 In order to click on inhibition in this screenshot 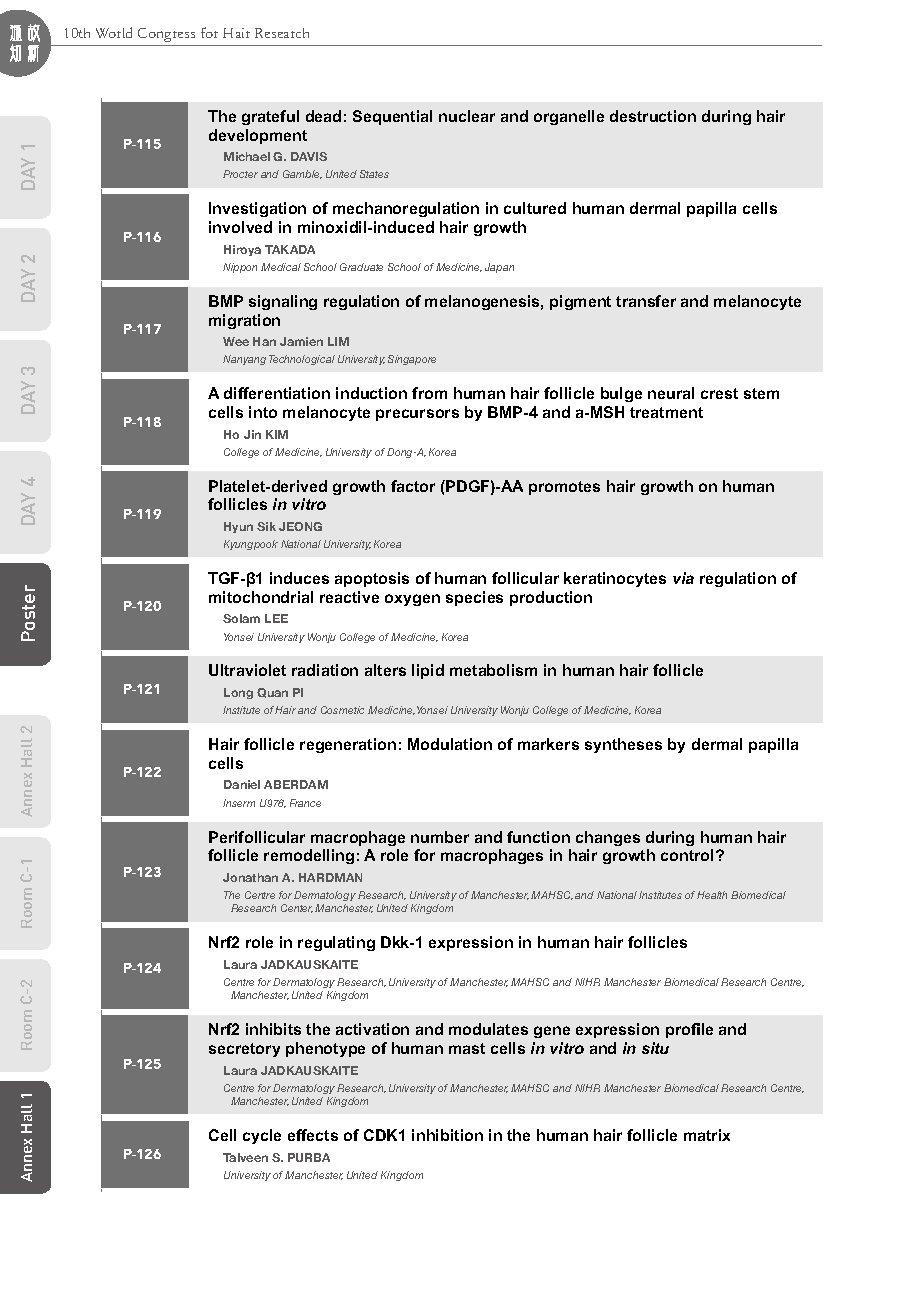, I will do `click(447, 1135)`.
